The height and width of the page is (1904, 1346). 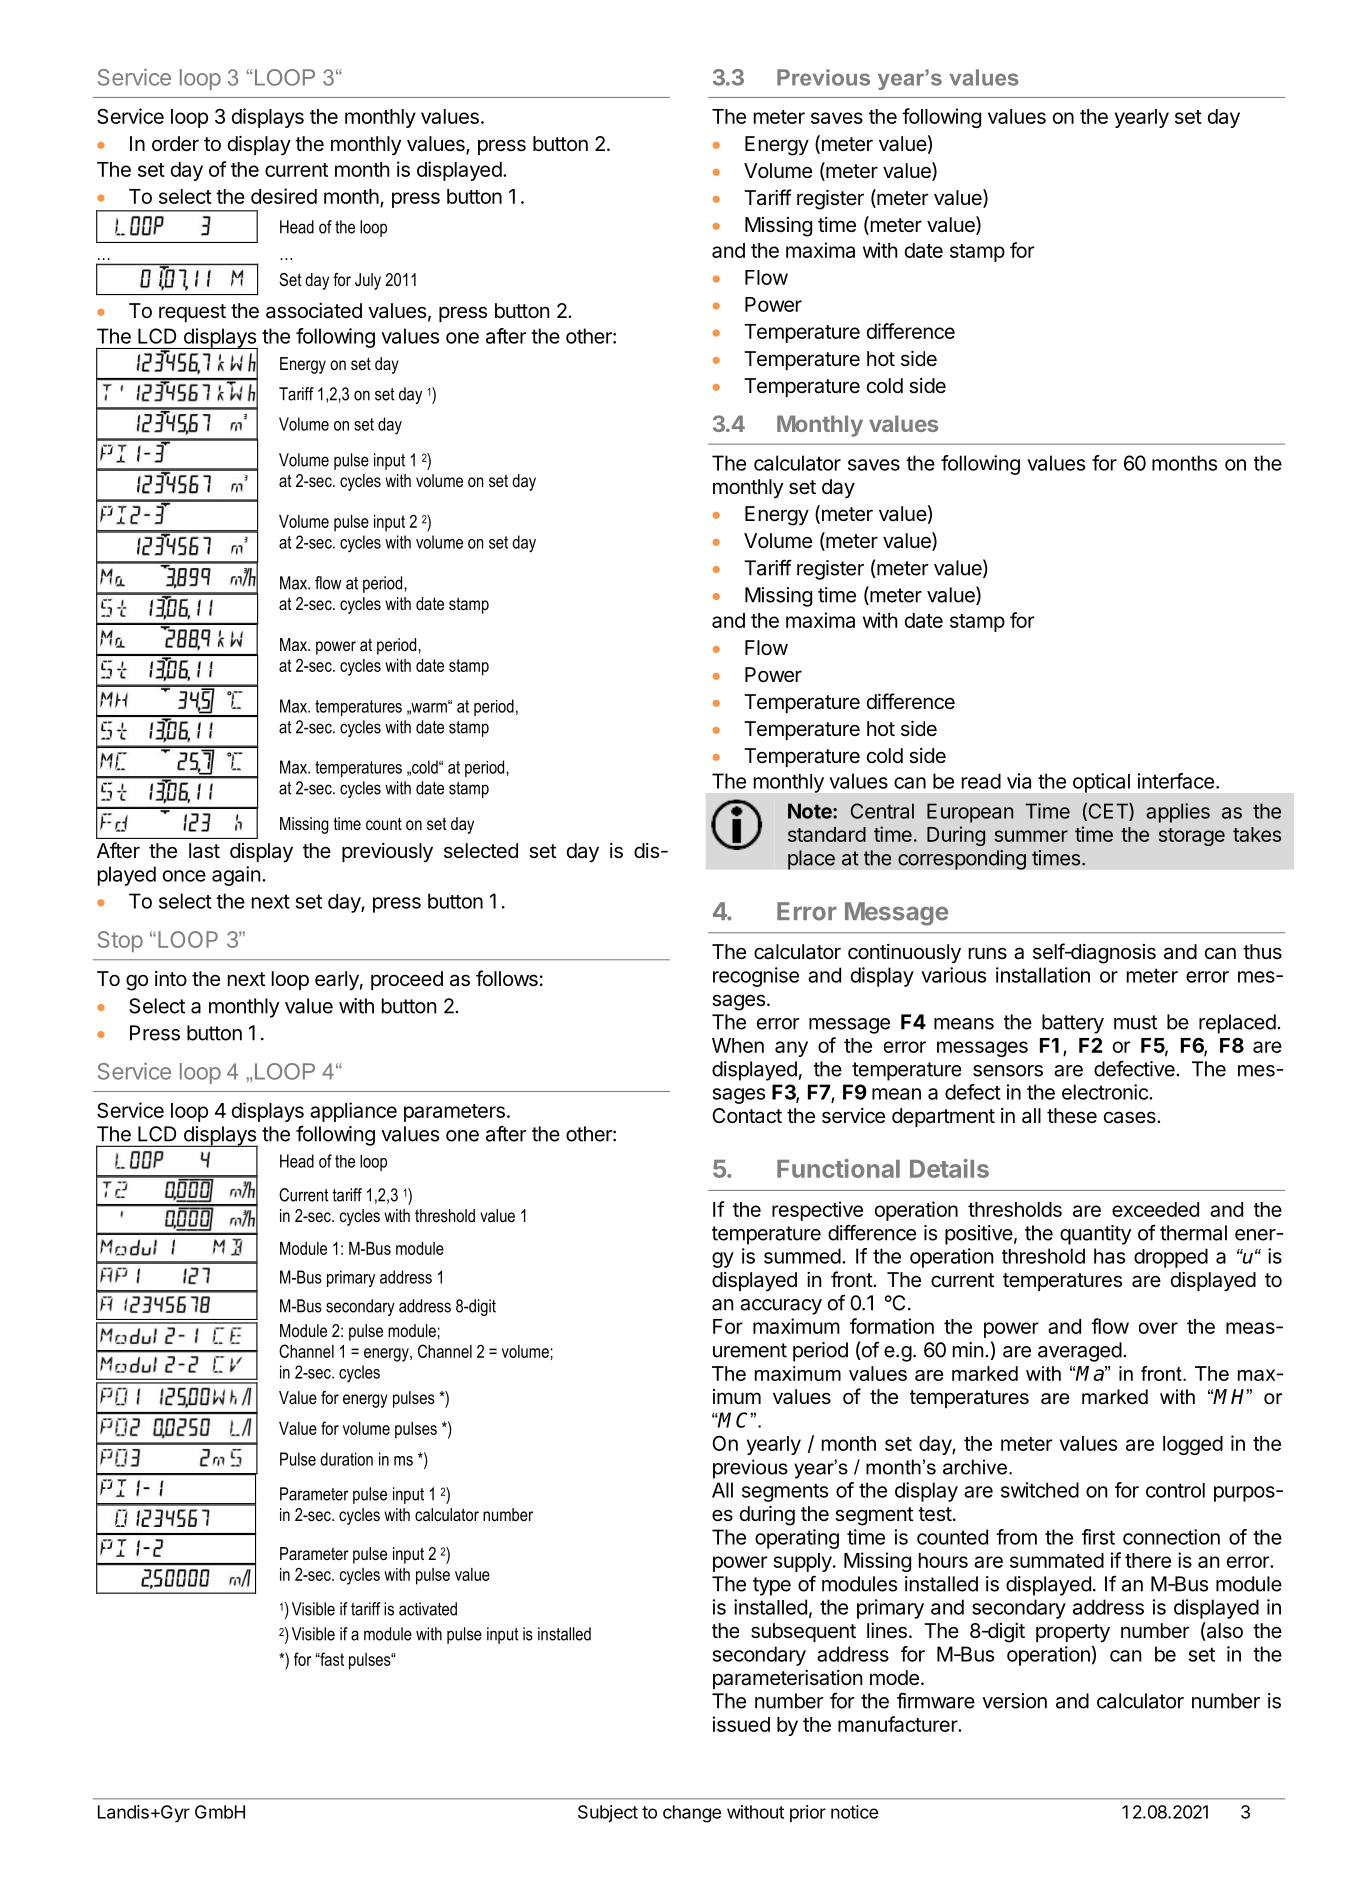 I want to click on version, so click(x=1014, y=1701).
